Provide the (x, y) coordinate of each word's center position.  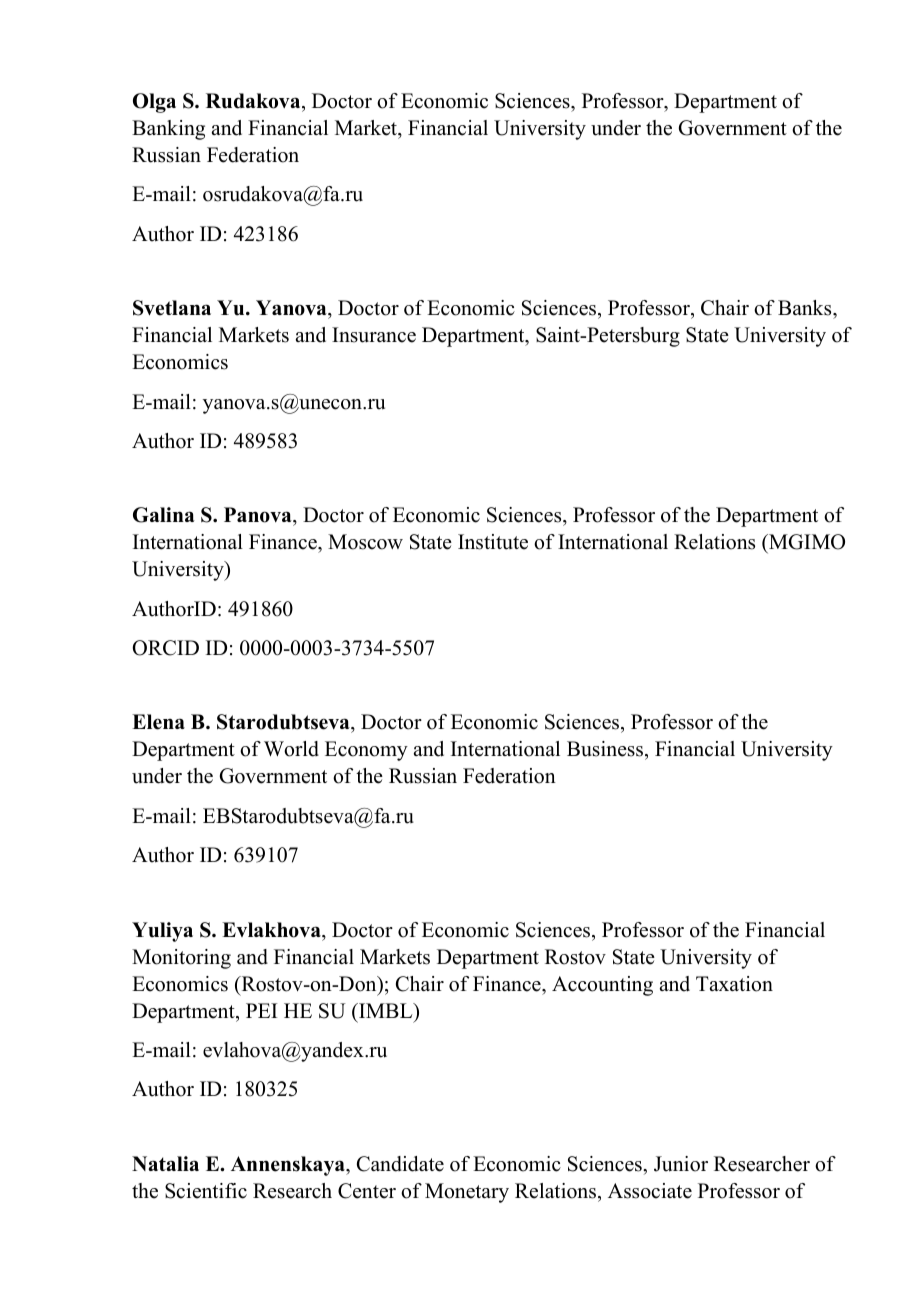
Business (606, 750)
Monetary (467, 1193)
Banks (806, 308)
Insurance (374, 335)
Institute (493, 542)
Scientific (206, 1191)
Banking (168, 130)
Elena (158, 722)
